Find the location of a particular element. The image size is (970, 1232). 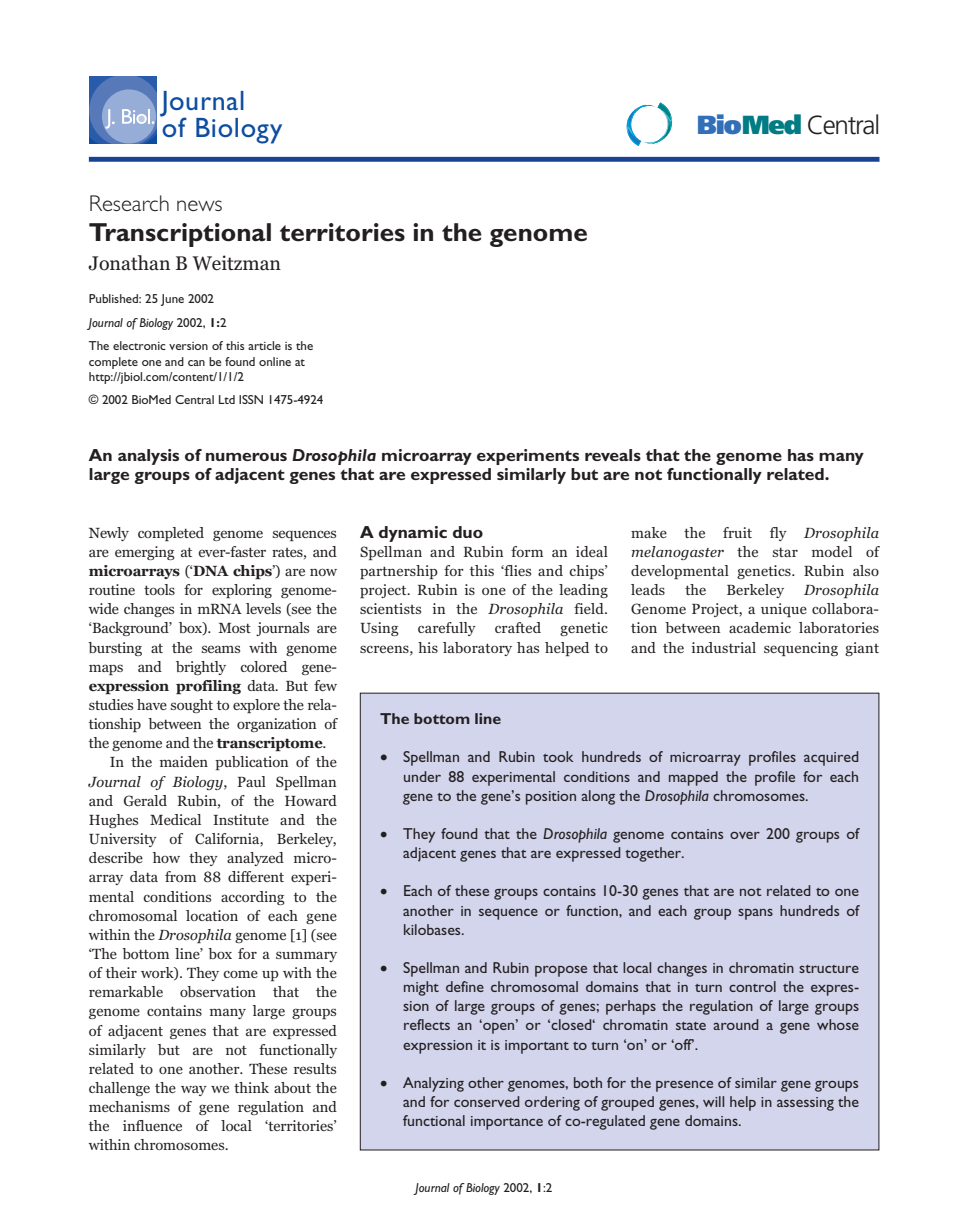

reveals is located at coordinates (613, 455).
